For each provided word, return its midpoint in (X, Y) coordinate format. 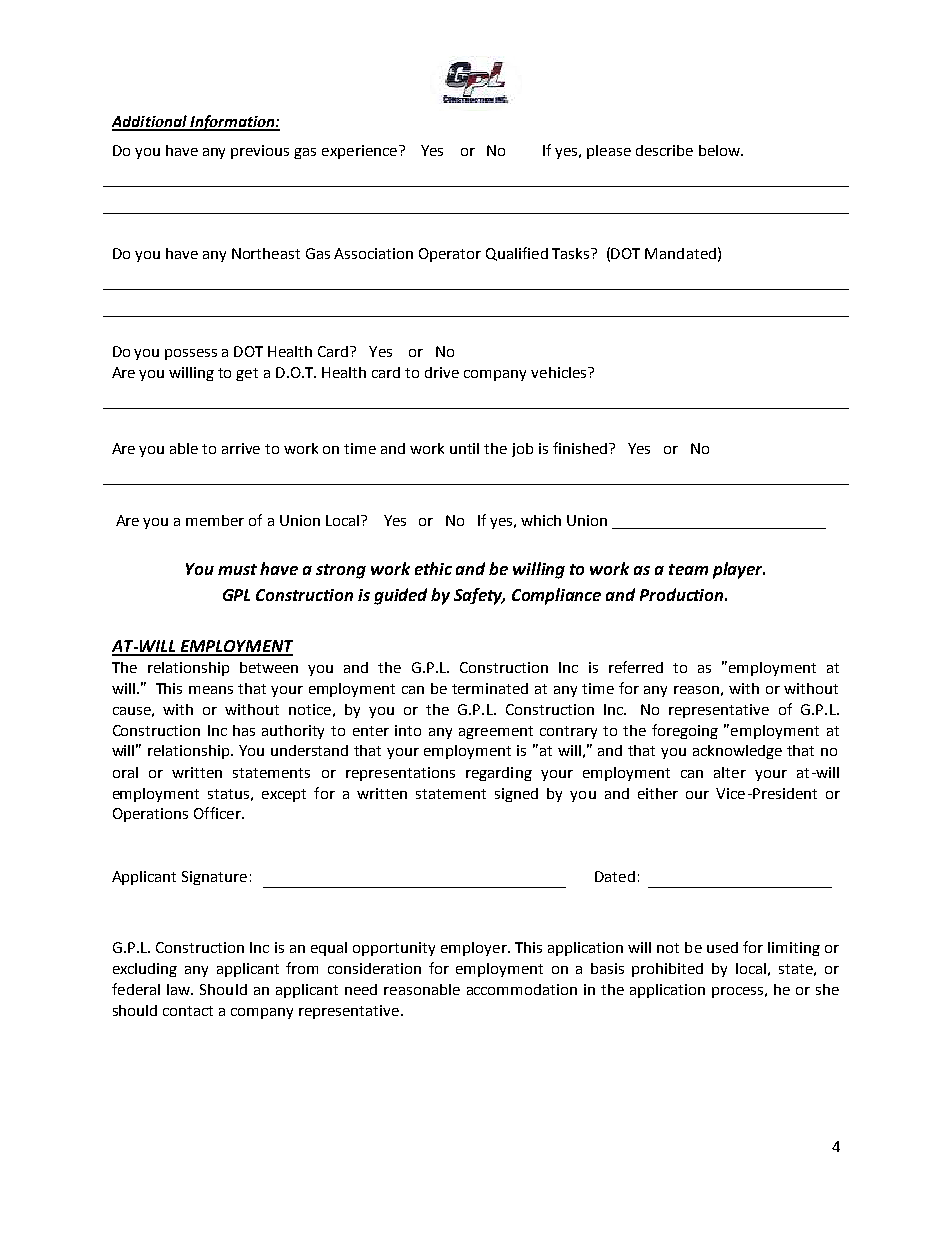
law (179, 989)
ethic (433, 568)
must (237, 569)
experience (361, 152)
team (688, 569)
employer (475, 949)
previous (260, 152)
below (720, 150)
